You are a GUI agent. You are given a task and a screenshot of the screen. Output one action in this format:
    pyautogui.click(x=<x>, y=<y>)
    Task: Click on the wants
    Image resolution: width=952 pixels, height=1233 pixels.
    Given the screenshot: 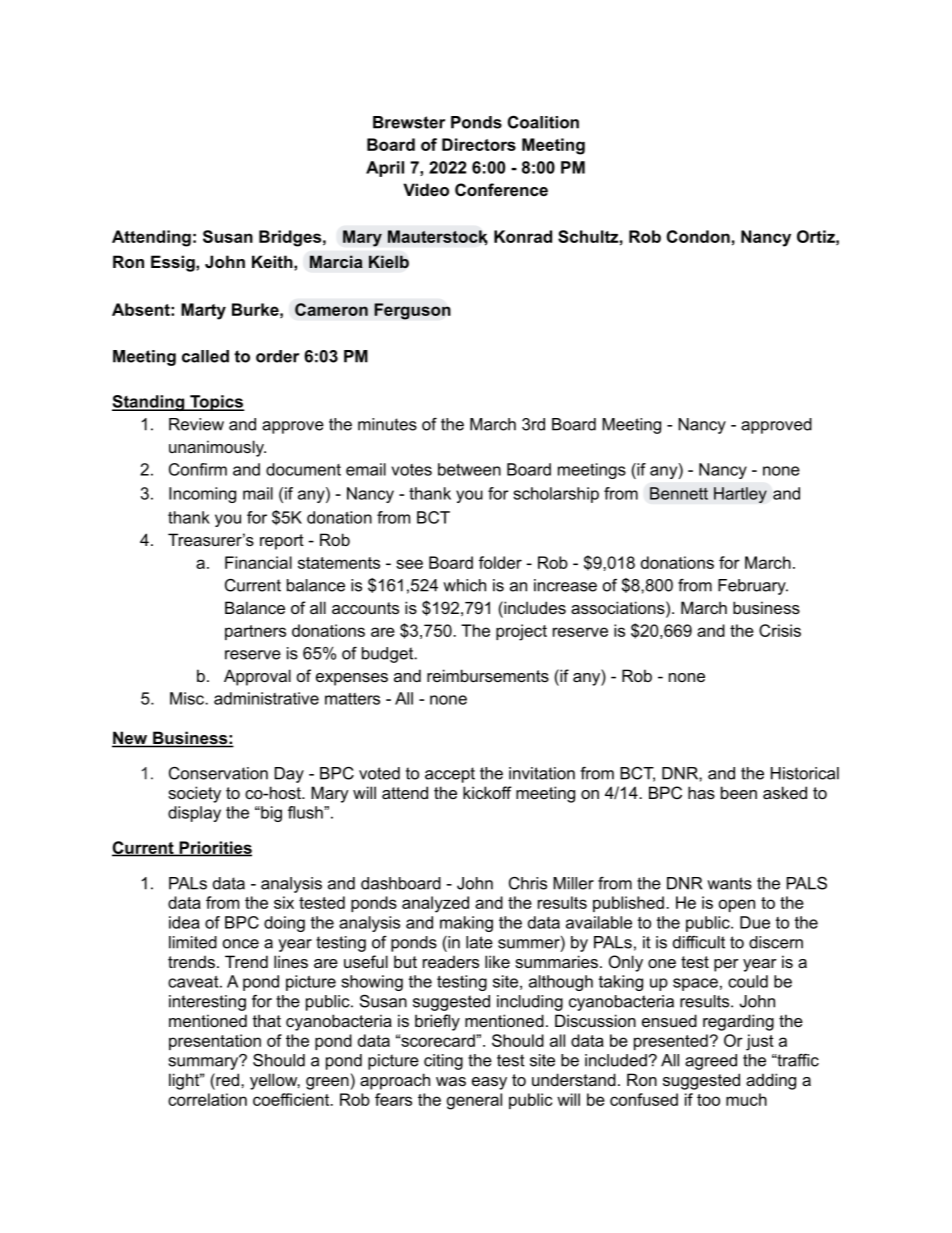 What is the action you would take?
    pyautogui.click(x=729, y=883)
